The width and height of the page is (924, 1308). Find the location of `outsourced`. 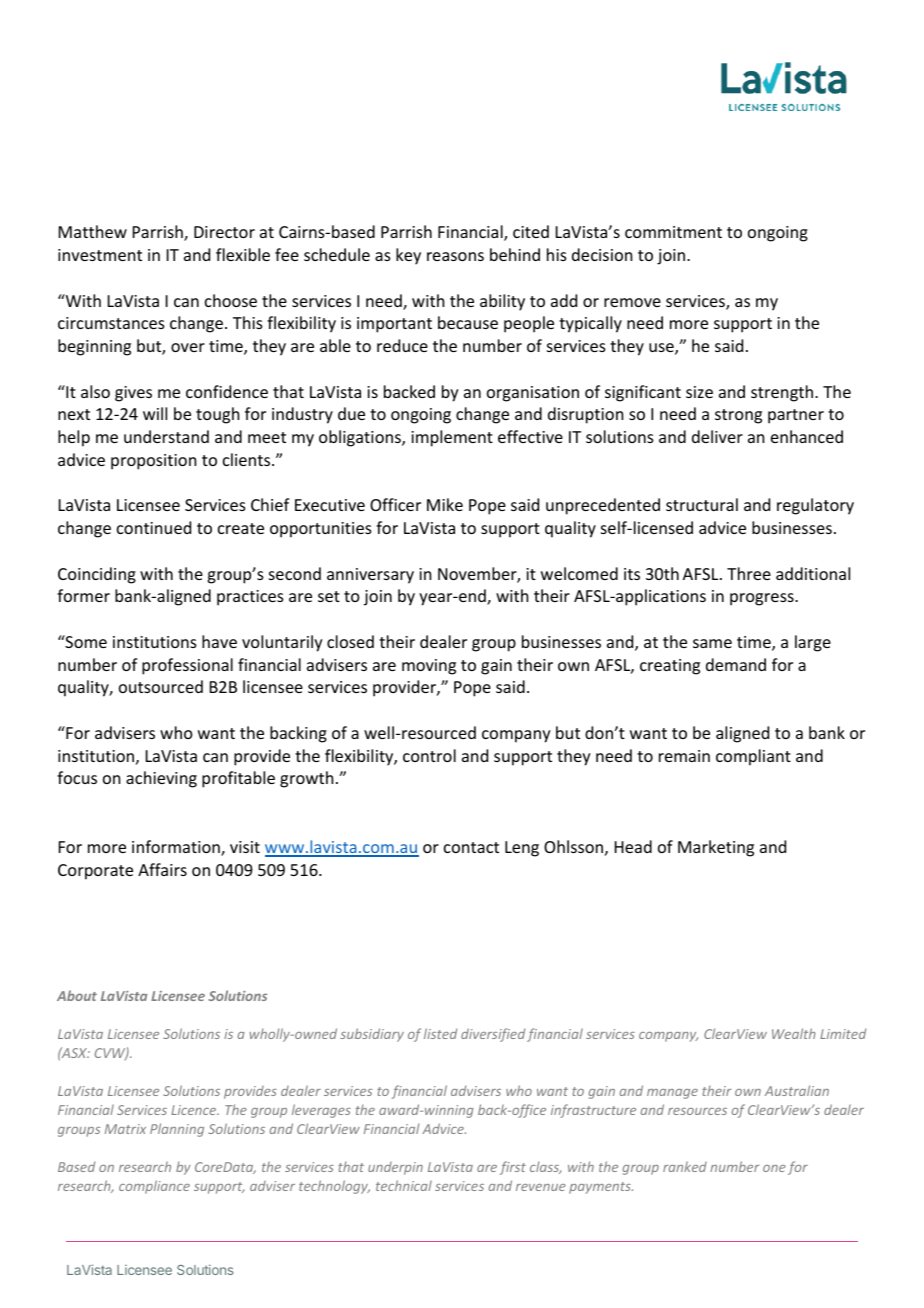

outsourced is located at coordinates (161, 686).
